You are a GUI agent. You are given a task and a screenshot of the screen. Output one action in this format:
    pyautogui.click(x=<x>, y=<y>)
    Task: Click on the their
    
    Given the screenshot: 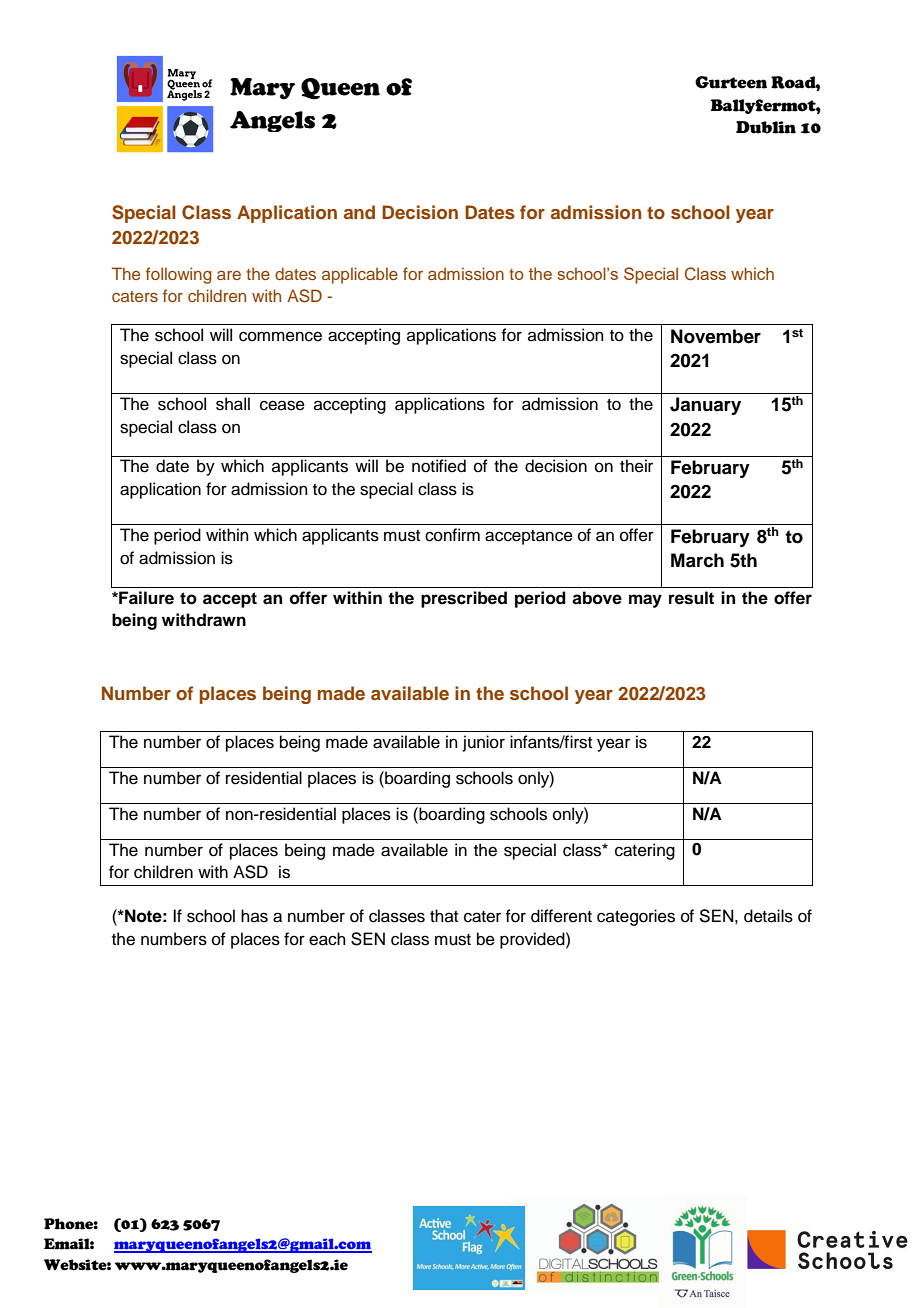 What is the action you would take?
    pyautogui.click(x=636, y=466)
